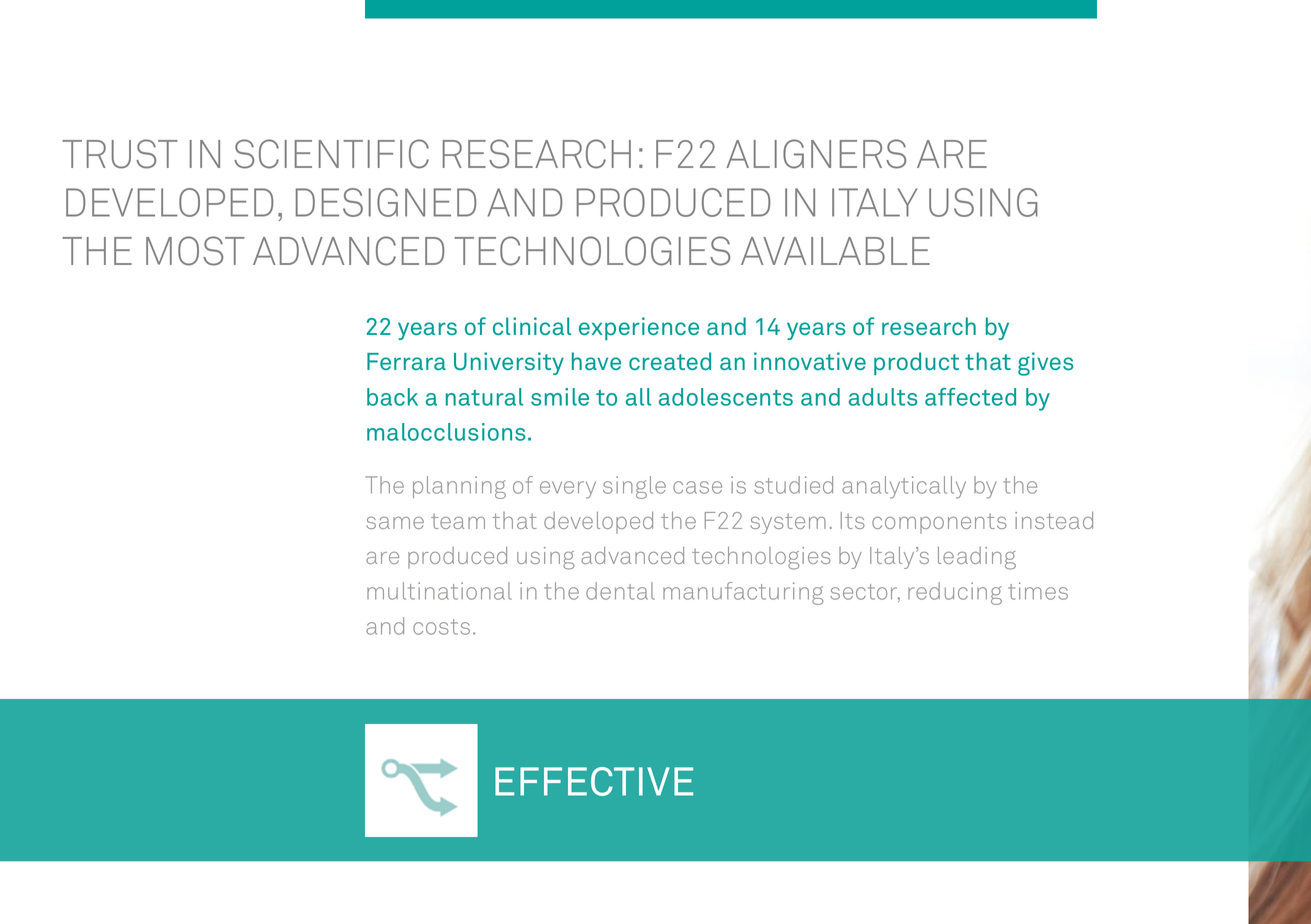 The height and width of the screenshot is (924, 1311). Describe the element at coordinates (386, 202) in the screenshot. I see `DESIGNED` at that location.
